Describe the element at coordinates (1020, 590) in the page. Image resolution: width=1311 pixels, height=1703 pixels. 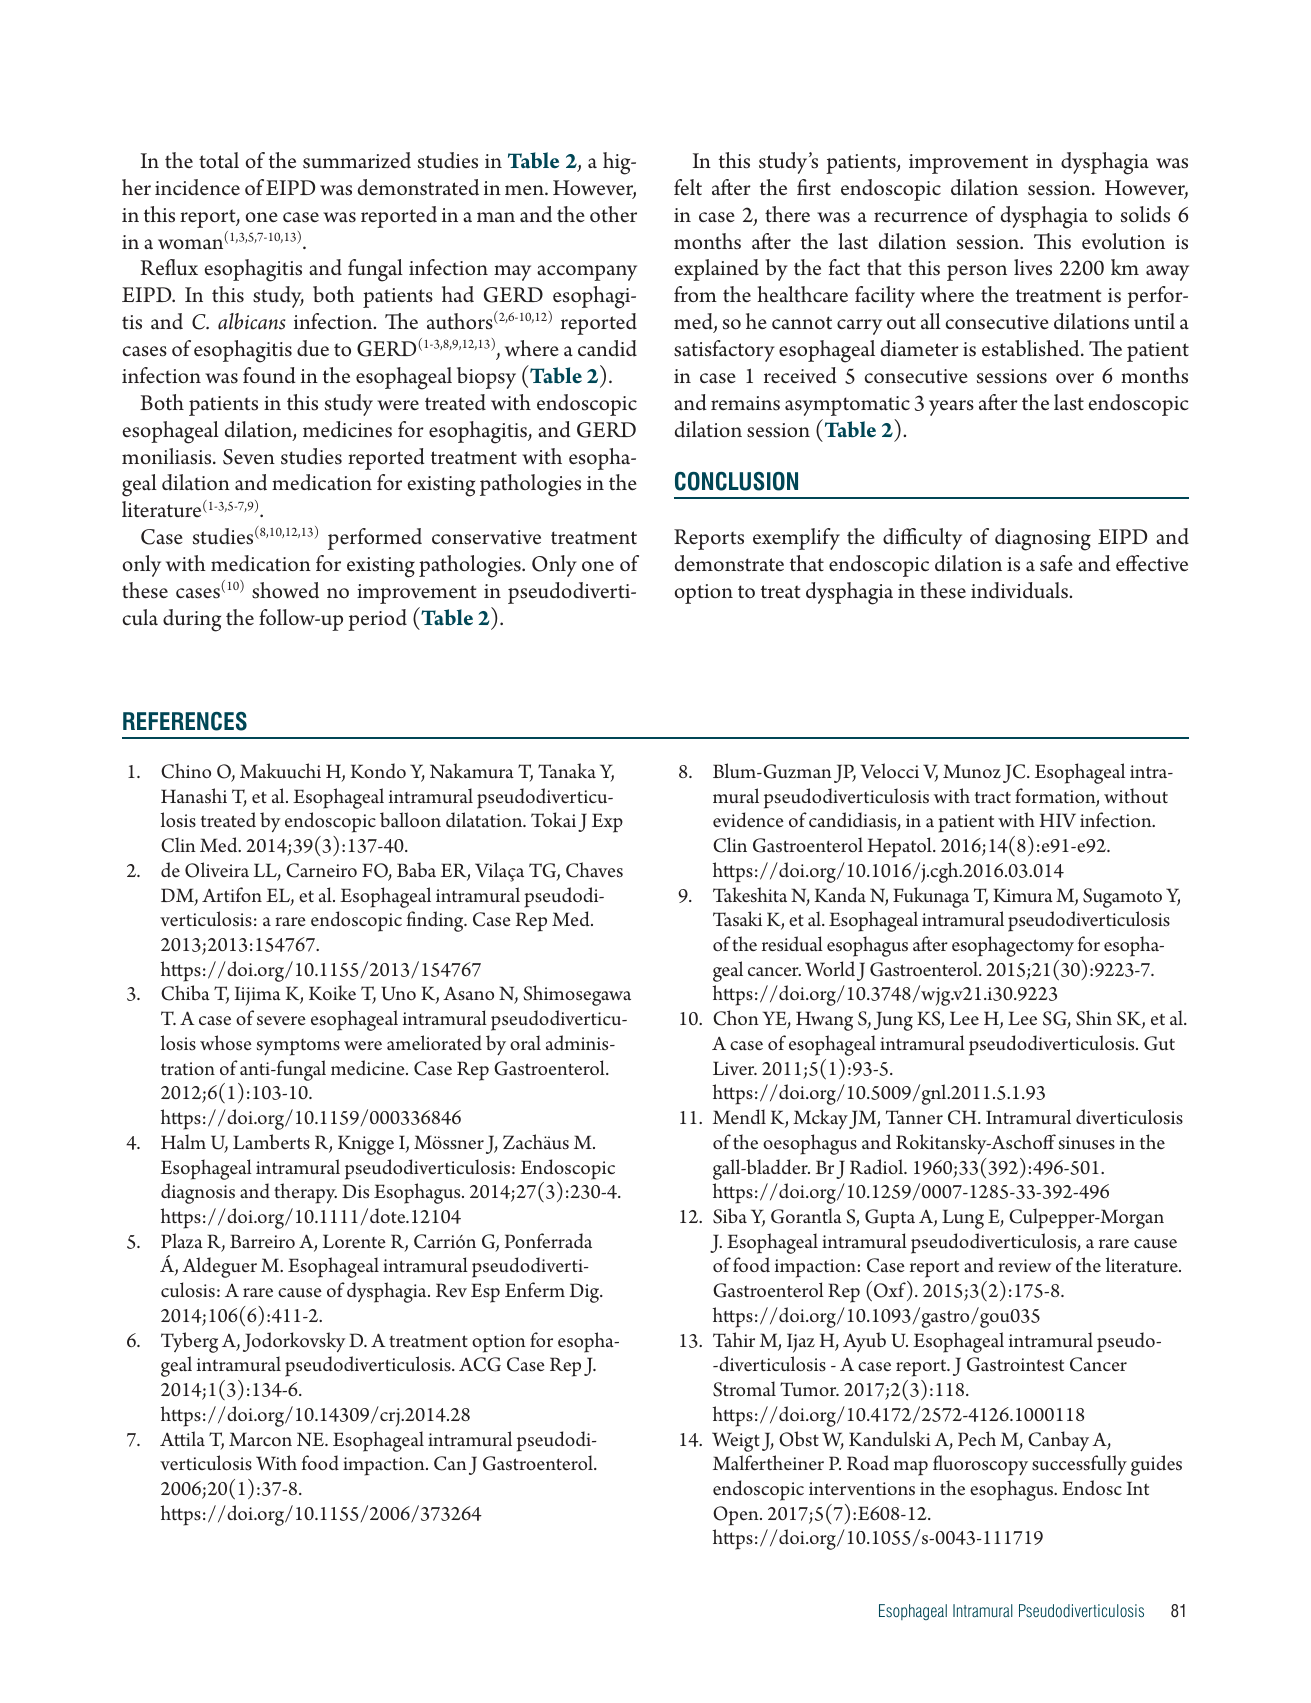
I see `individuals` at that location.
